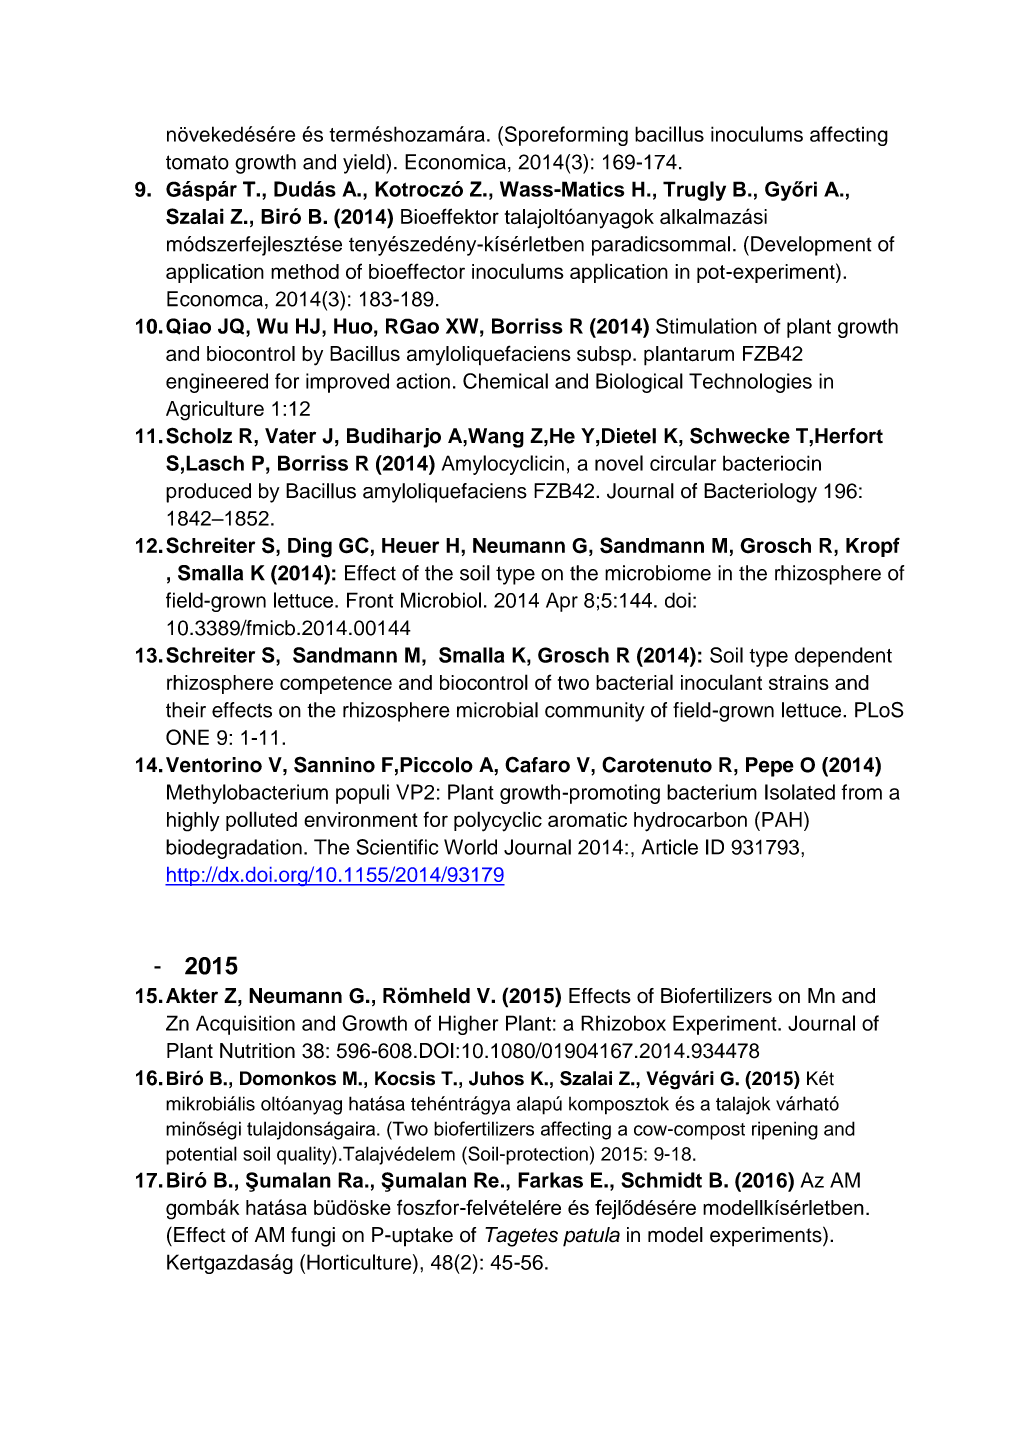  I want to click on yield, so click(365, 164).
